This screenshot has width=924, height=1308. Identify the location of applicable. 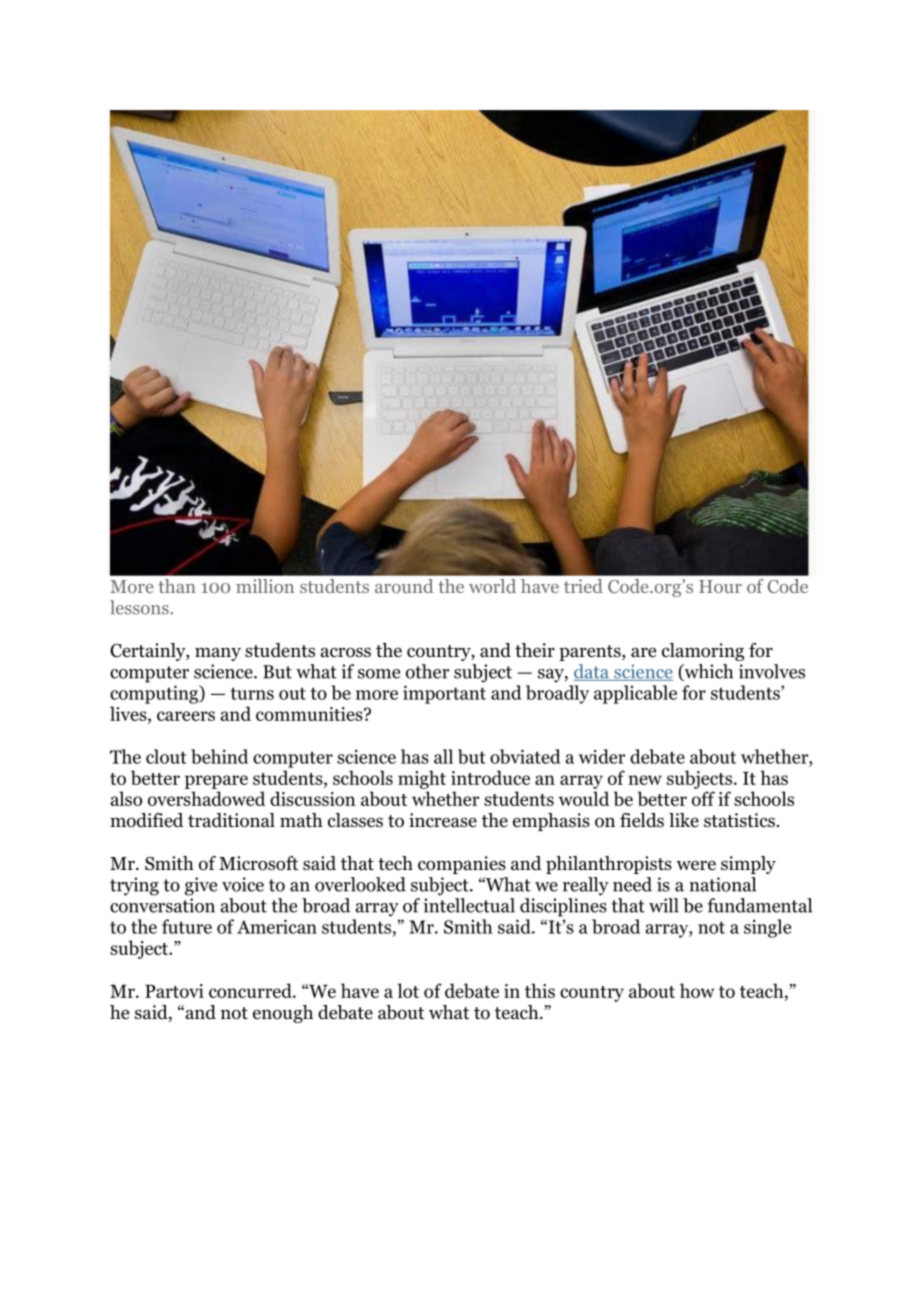
(635, 694).
